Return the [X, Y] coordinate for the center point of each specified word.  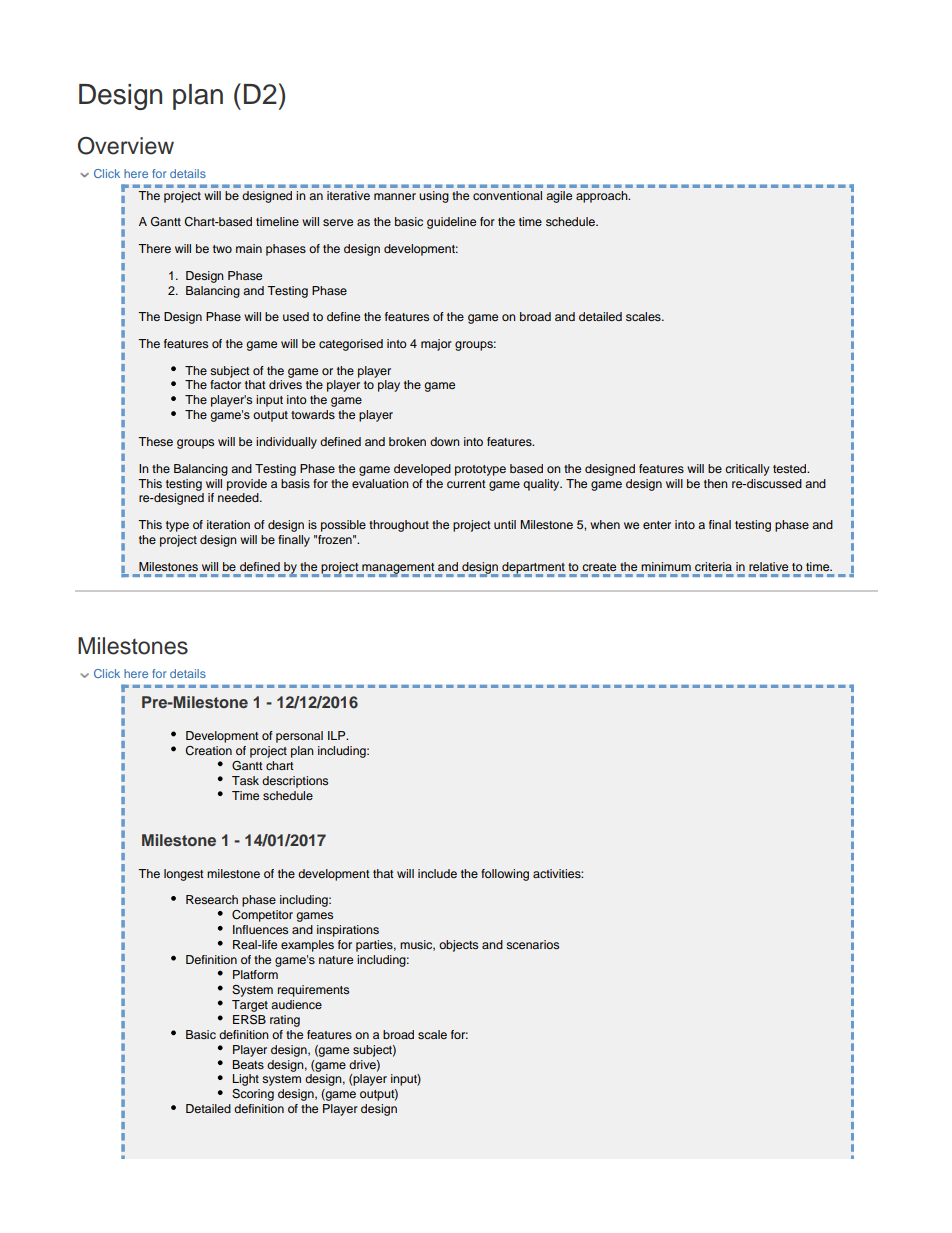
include [437, 873]
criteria [713, 566]
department [534, 569]
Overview [126, 146]
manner [395, 196]
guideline [451, 223]
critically [747, 470]
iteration [228, 524]
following [505, 875]
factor [225, 384]
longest [184, 875]
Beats [248, 1064]
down [445, 441]
